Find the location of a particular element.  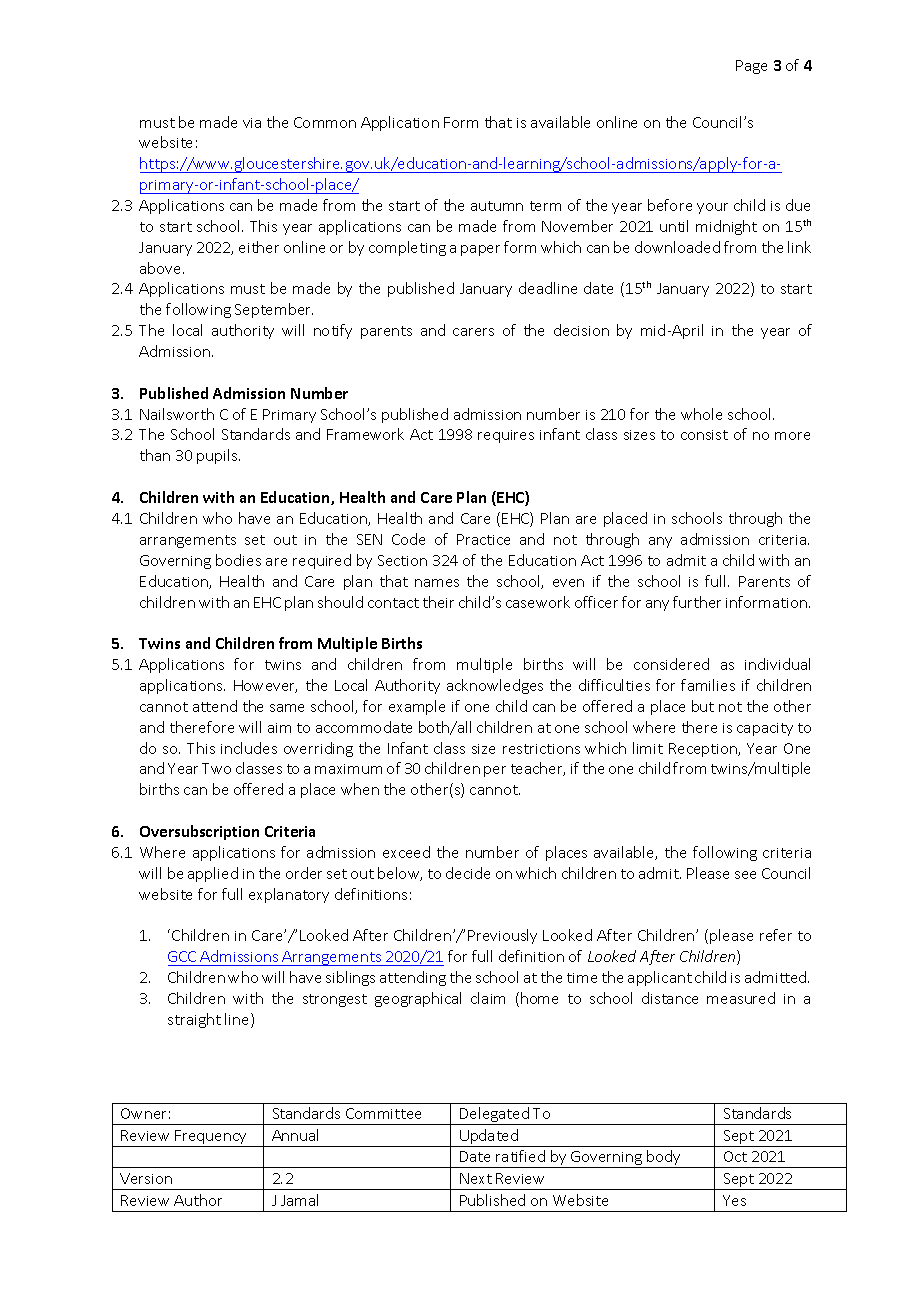

their is located at coordinates (438, 602).
